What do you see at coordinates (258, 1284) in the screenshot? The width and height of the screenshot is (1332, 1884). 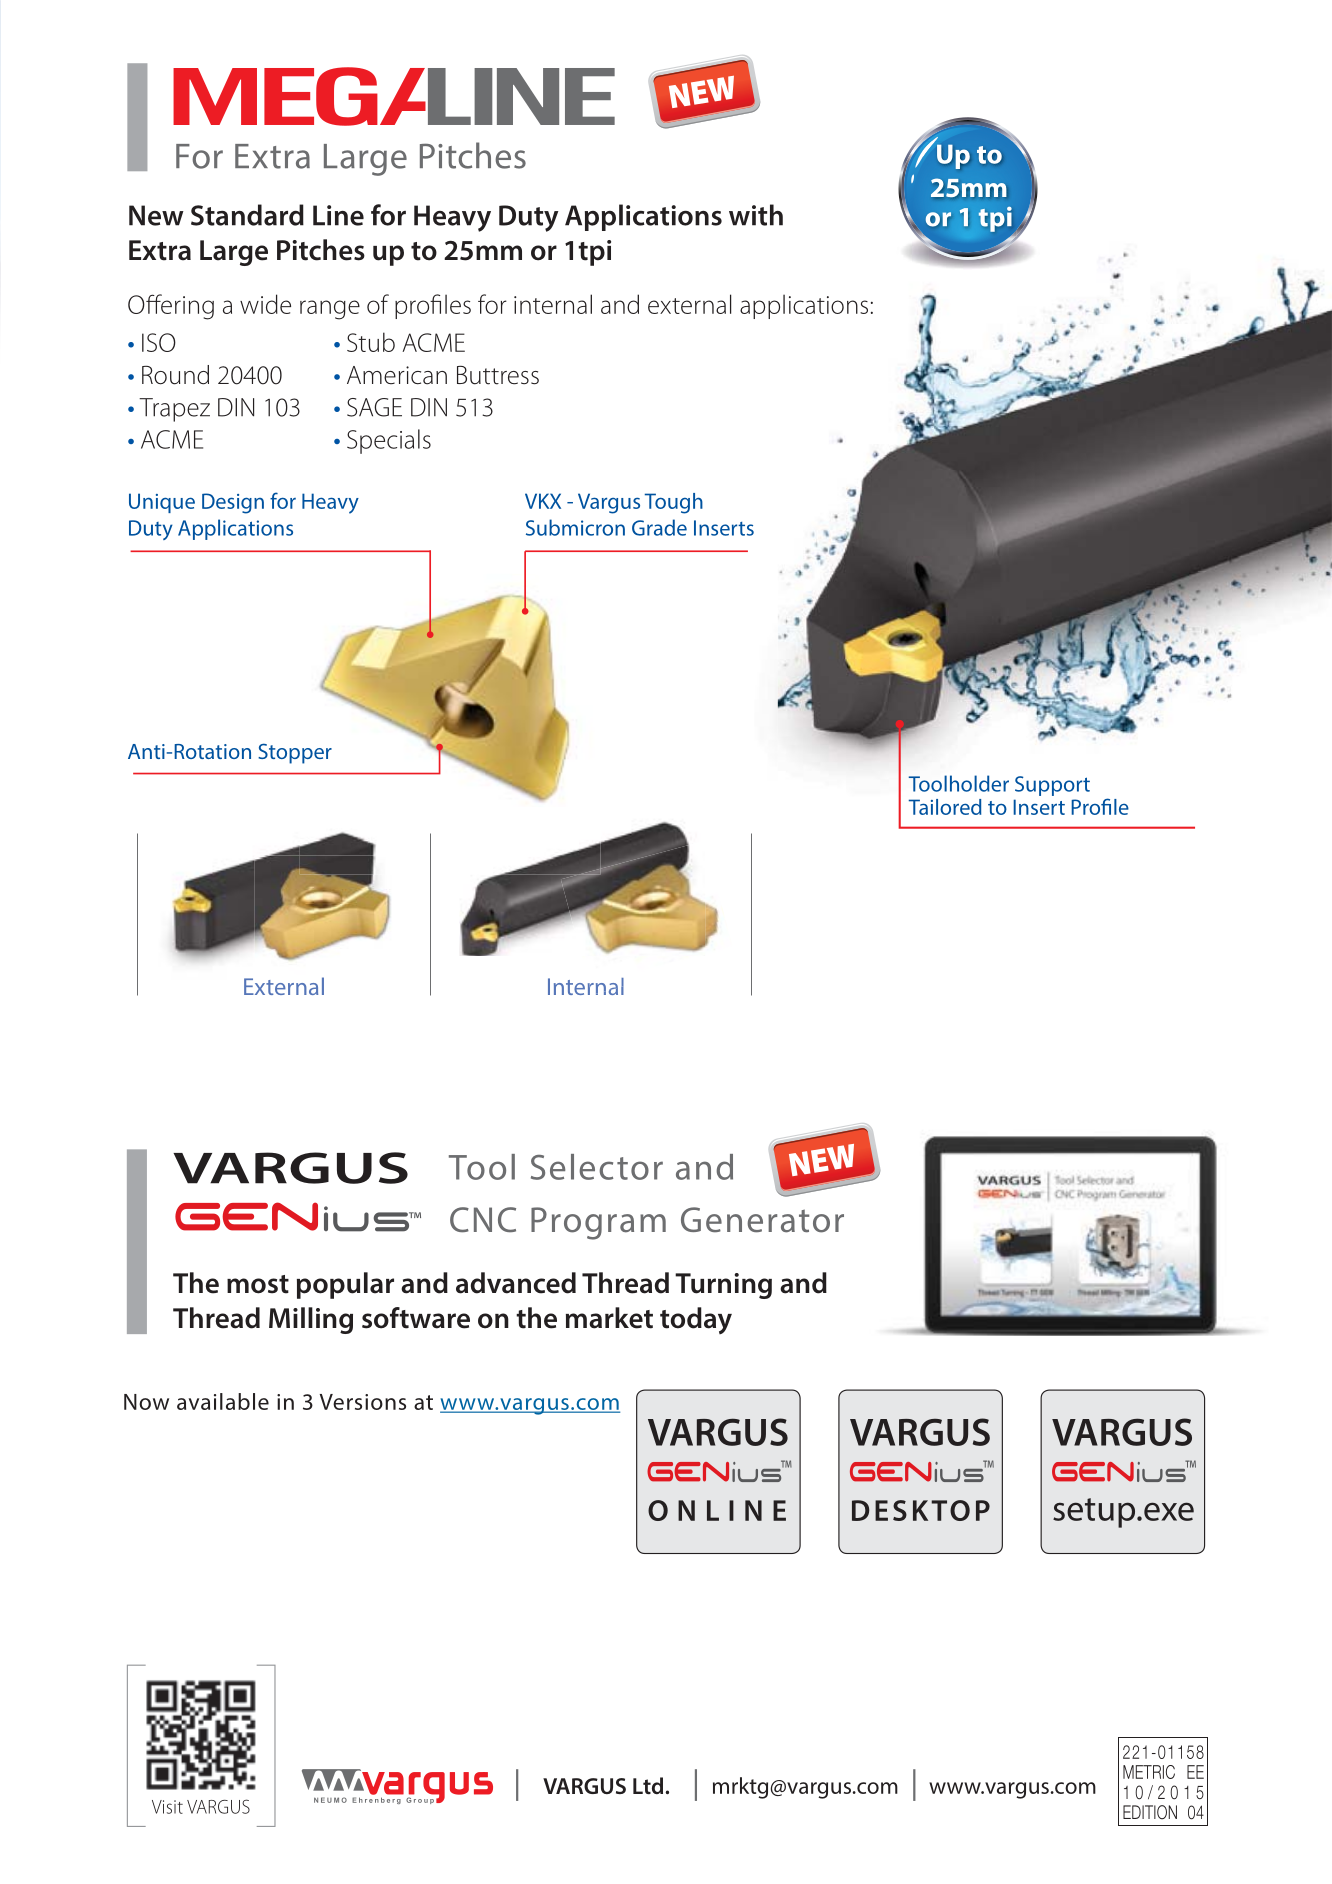 I see `most` at bounding box center [258, 1284].
